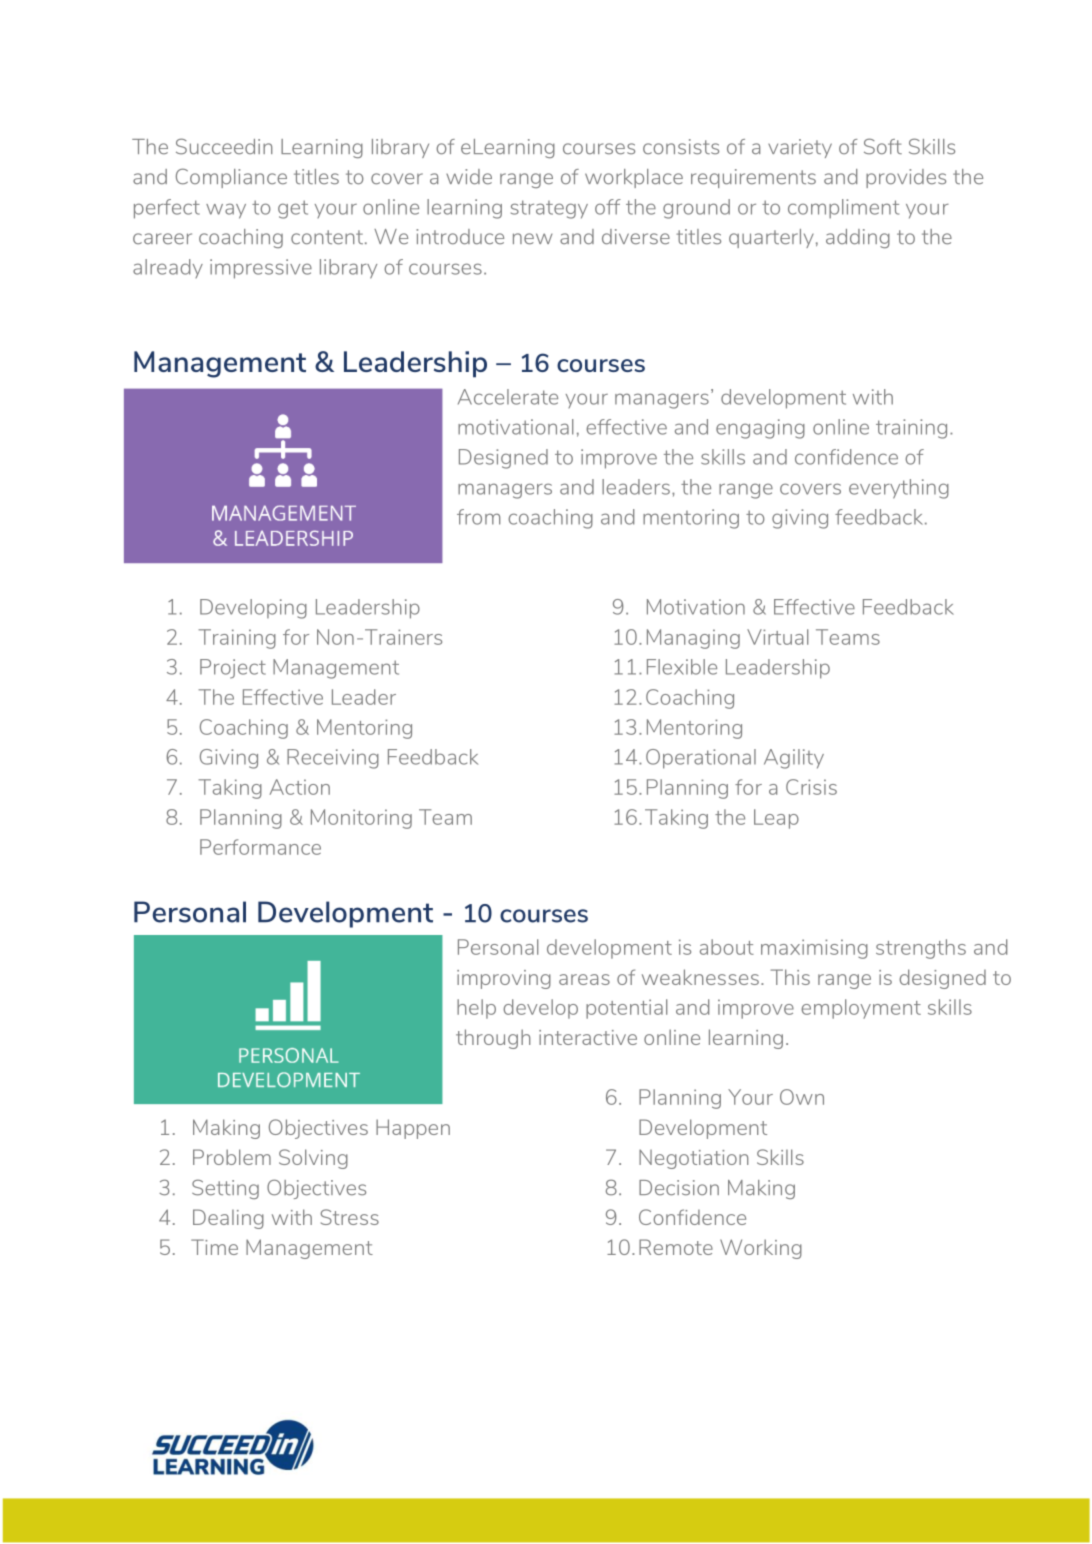  I want to click on compliment, so click(843, 209).
